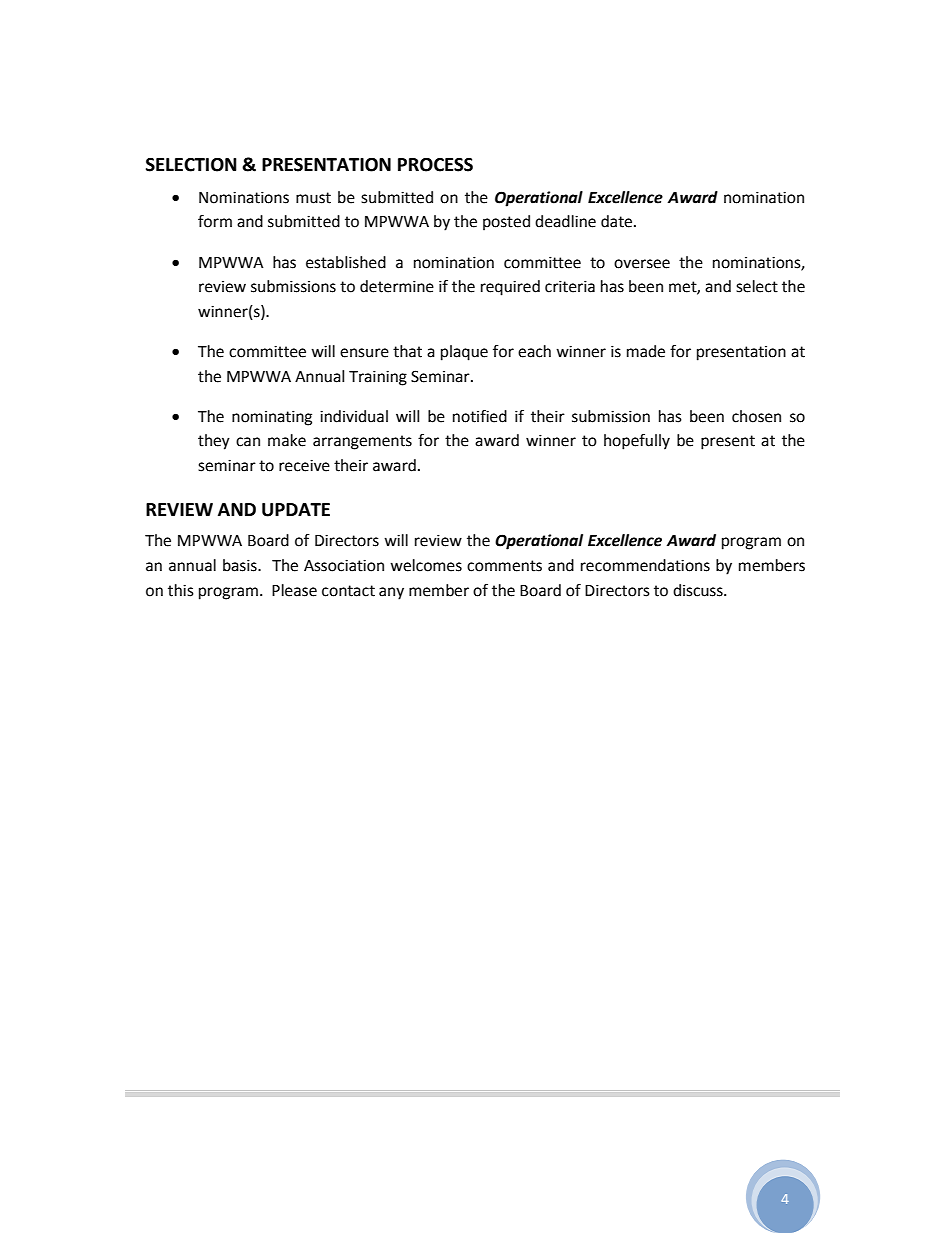 The height and width of the image is (1233, 952). Describe the element at coordinates (464, 353) in the image. I see `plaque` at that location.
